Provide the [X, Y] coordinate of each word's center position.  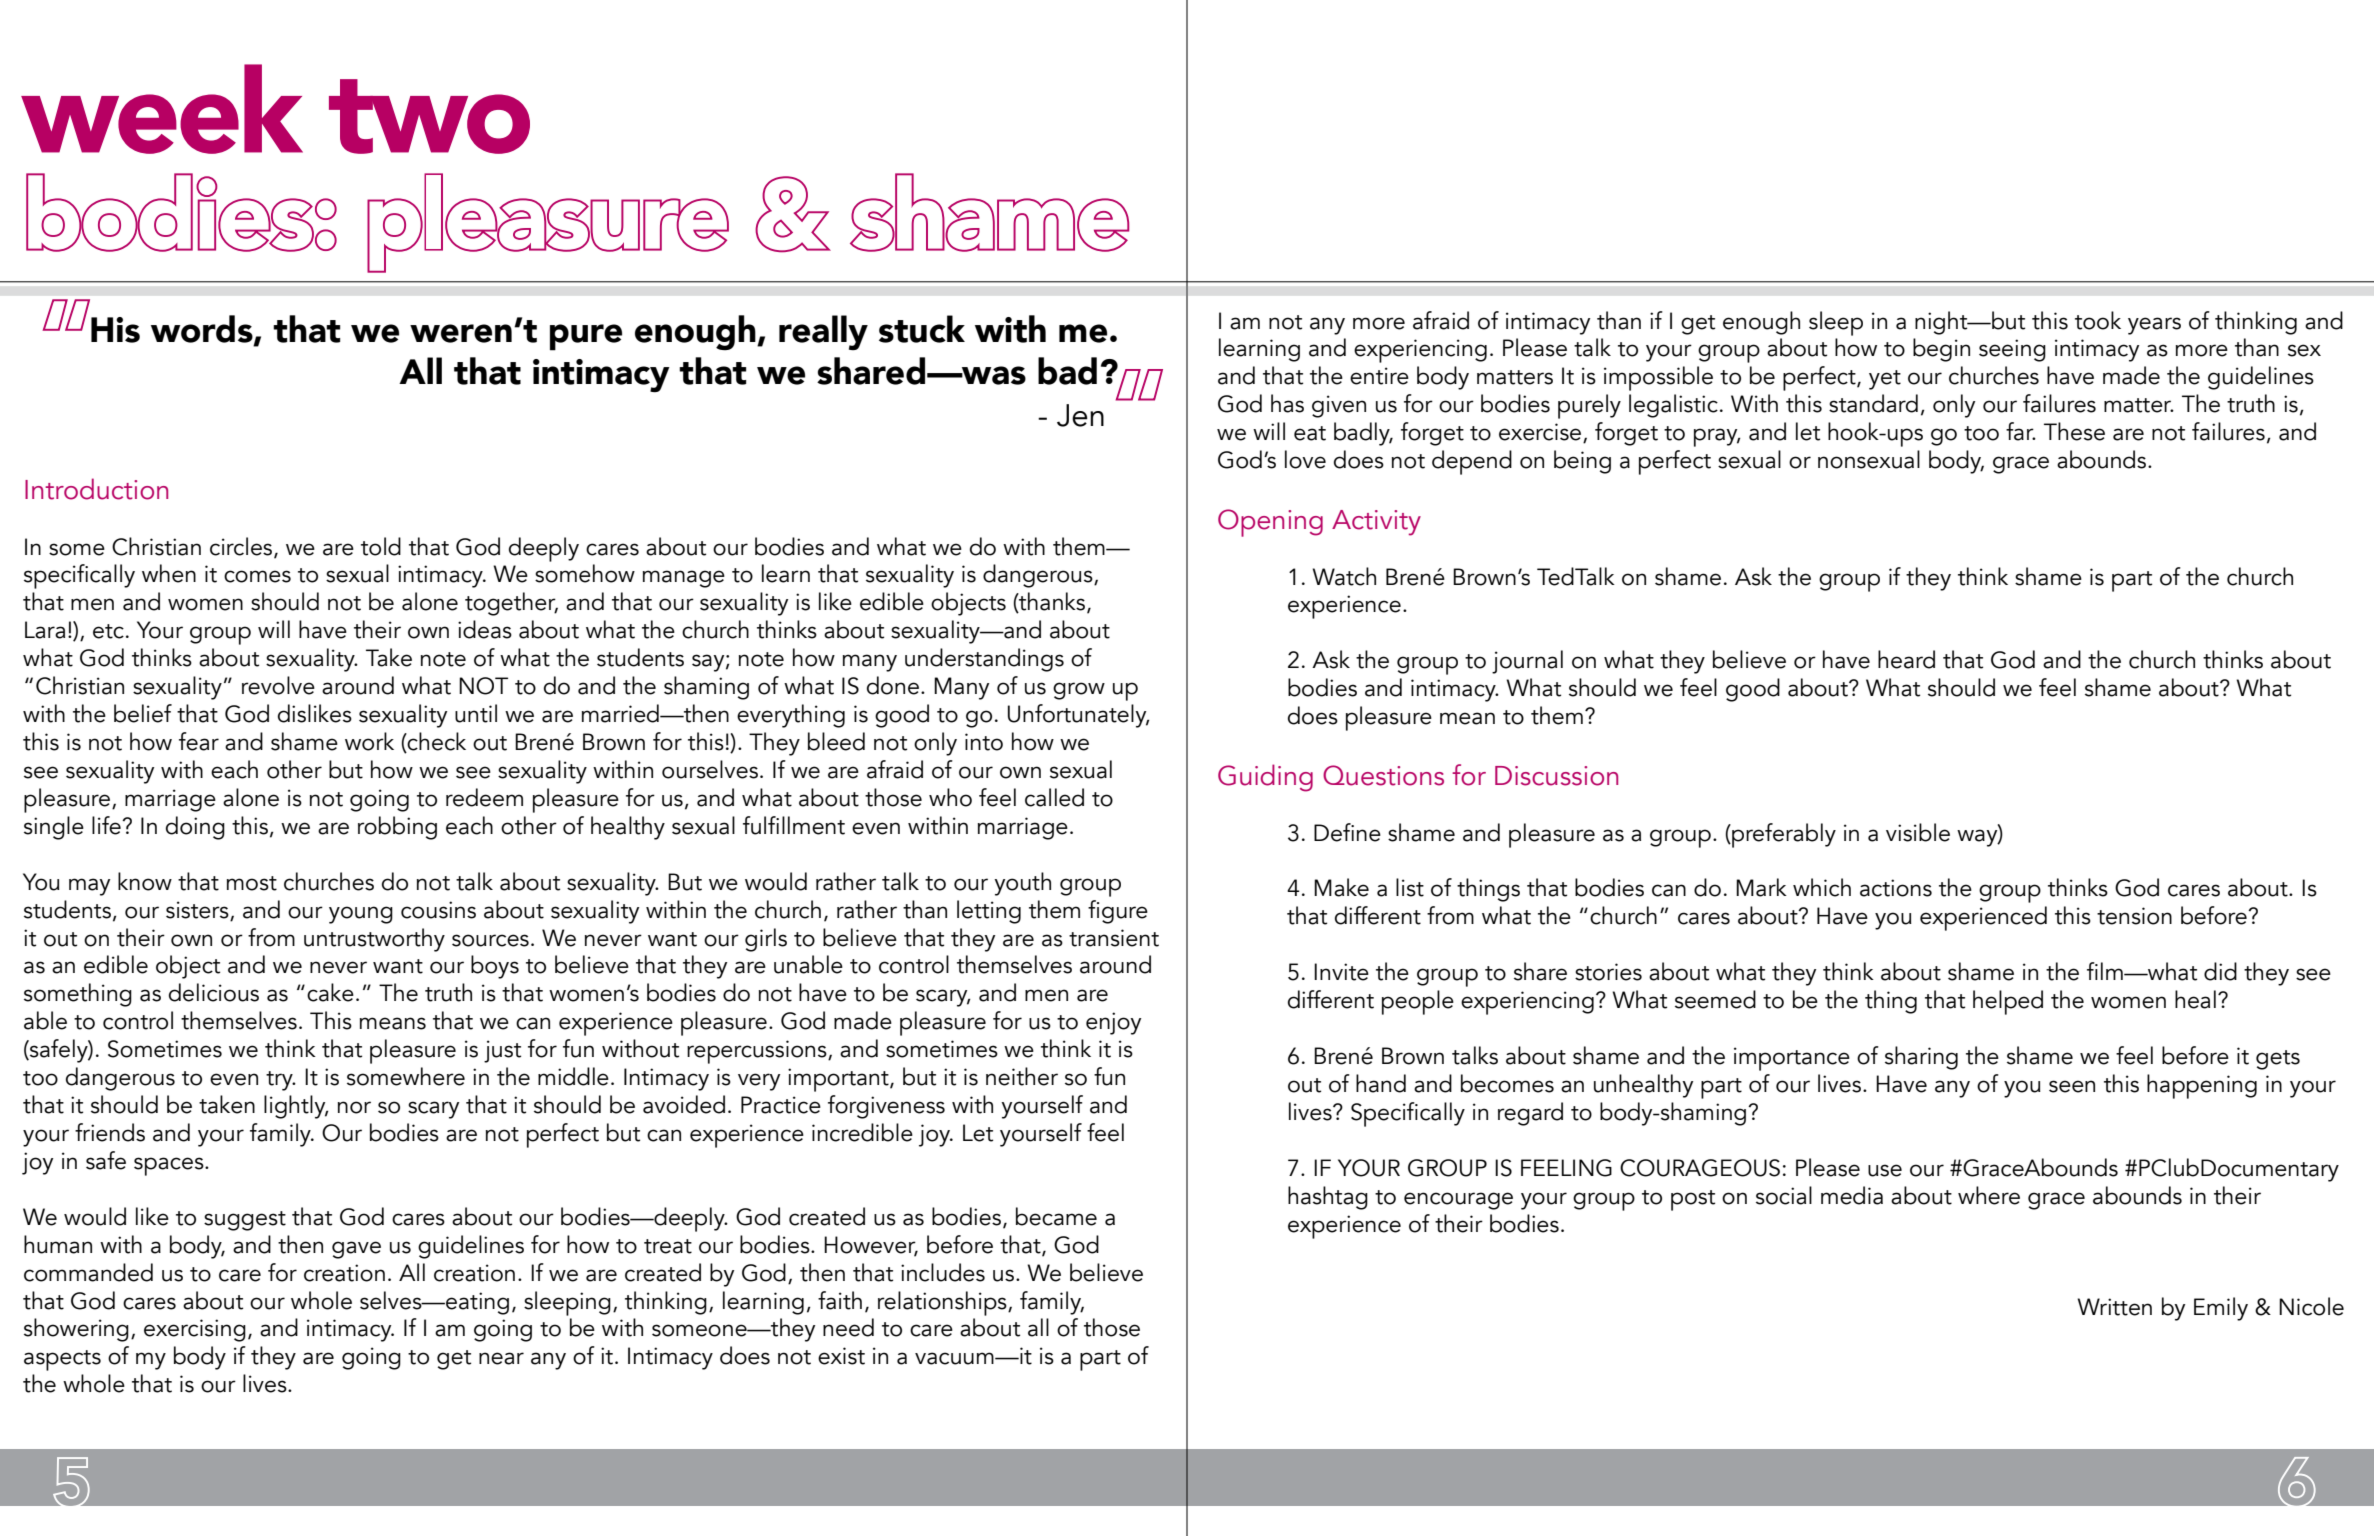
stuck [922, 329]
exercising [195, 1330]
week [162, 109]
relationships [943, 1303]
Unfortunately [1078, 716]
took [2098, 320]
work [369, 741]
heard [1906, 659]
